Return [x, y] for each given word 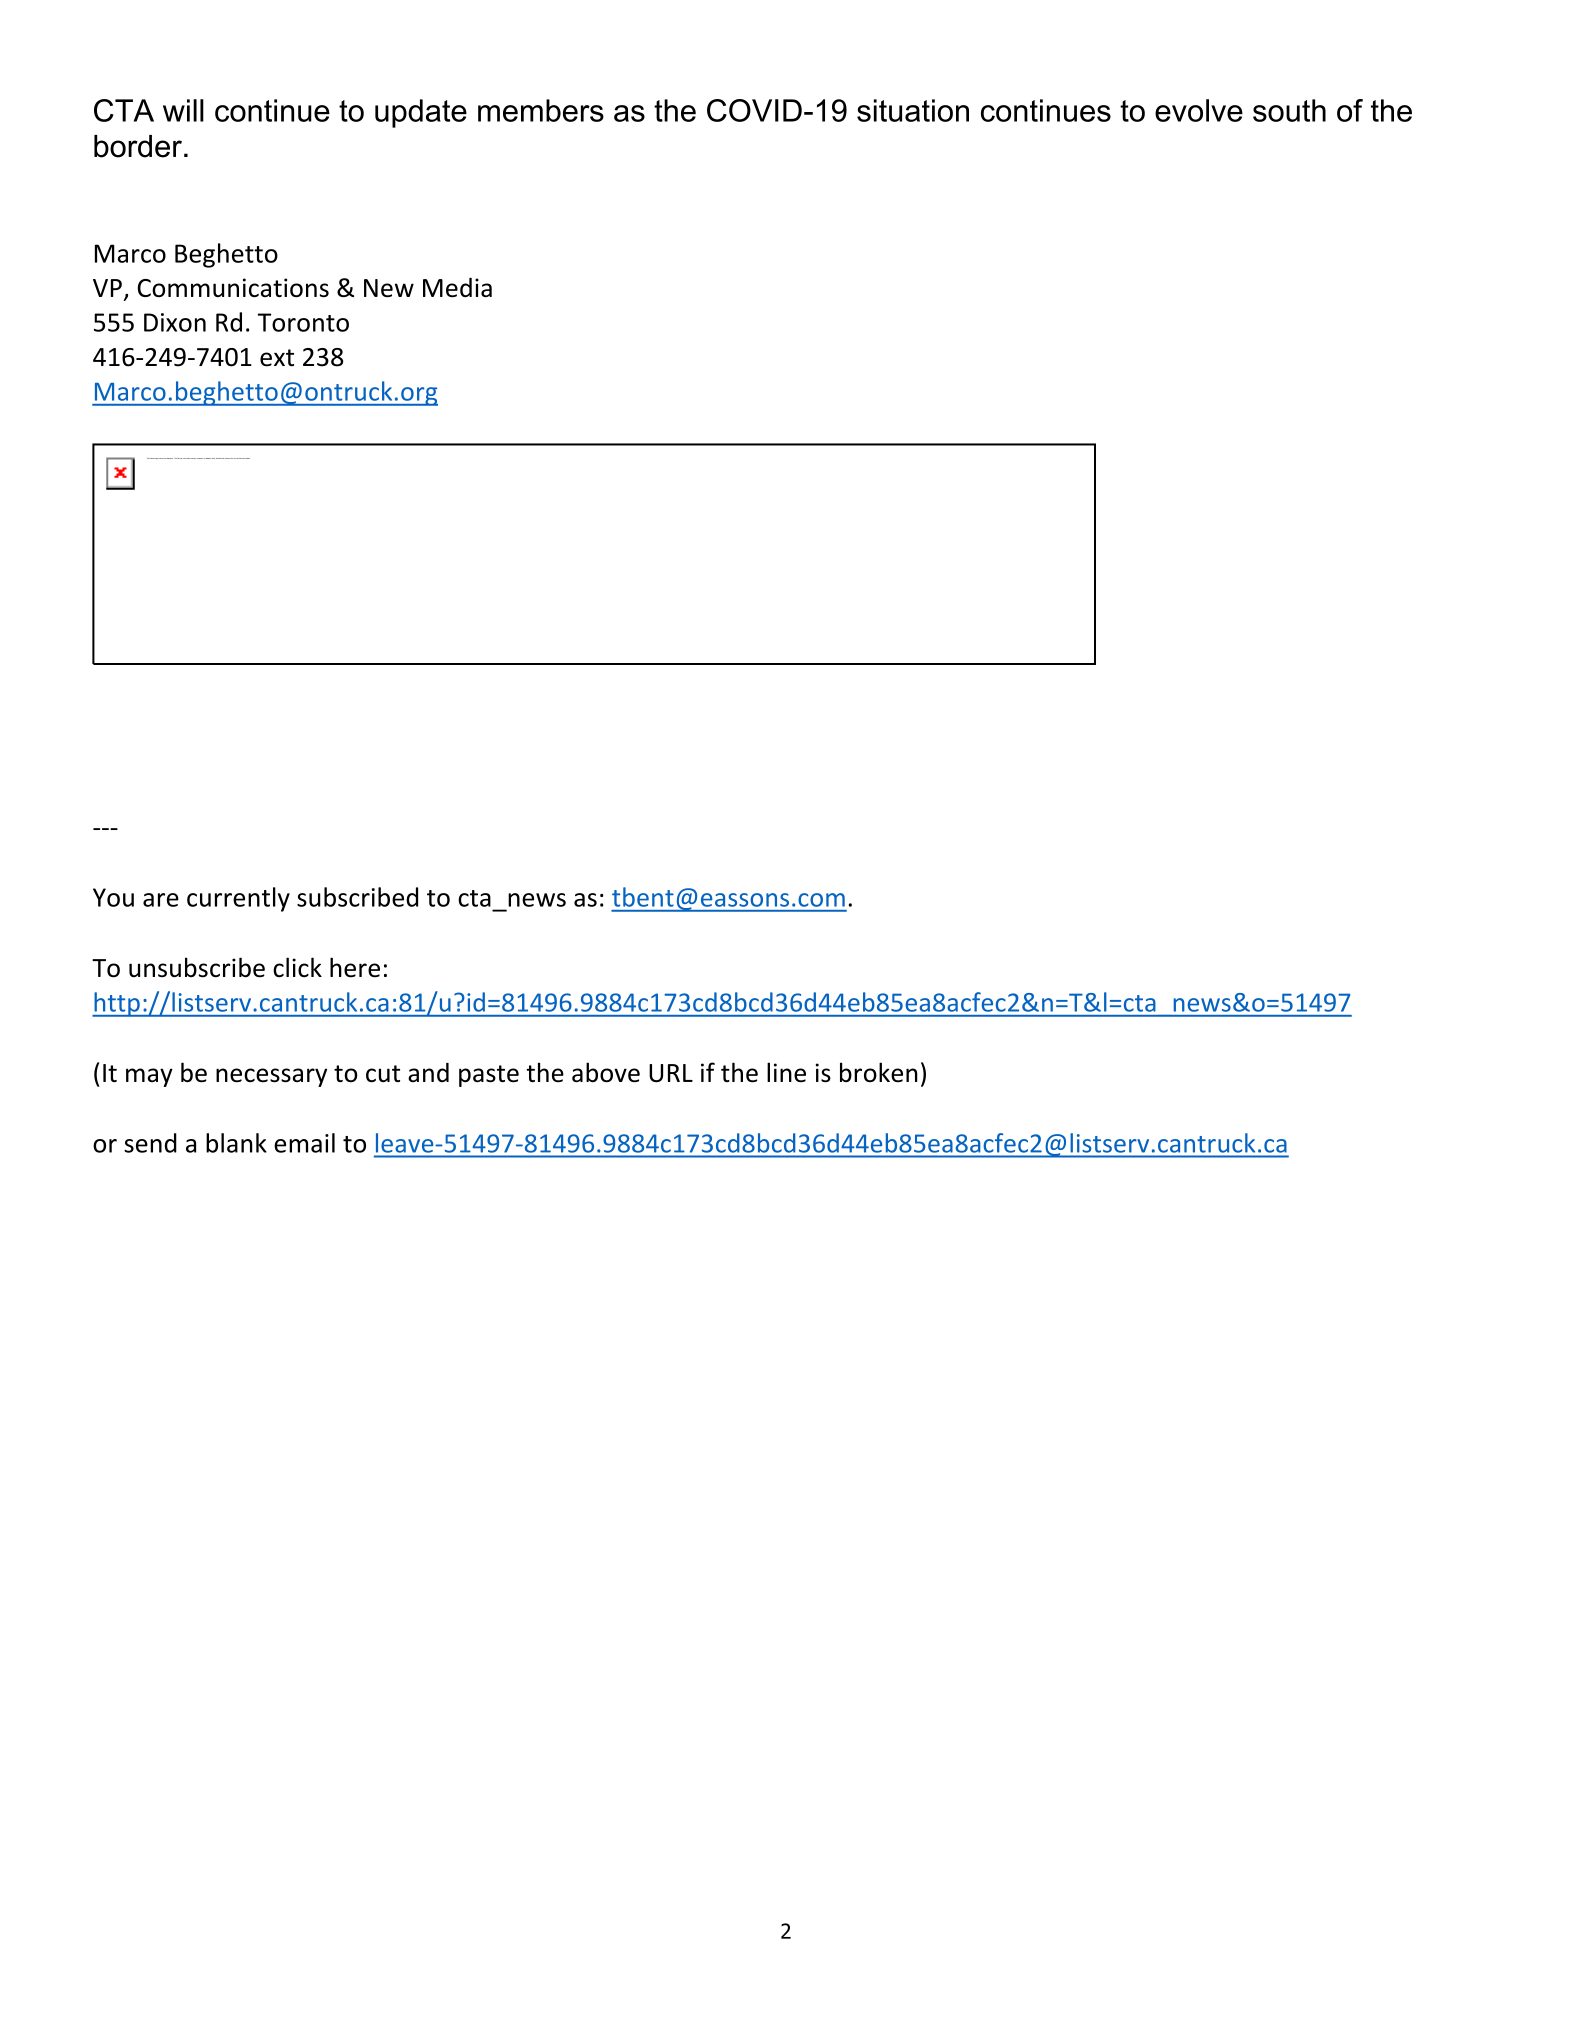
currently [238, 899]
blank [236, 1143]
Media [457, 287]
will [183, 110]
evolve [1199, 110]
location [247, 458]
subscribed [357, 897]
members [541, 110]
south [1289, 110]
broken [879, 1072]
